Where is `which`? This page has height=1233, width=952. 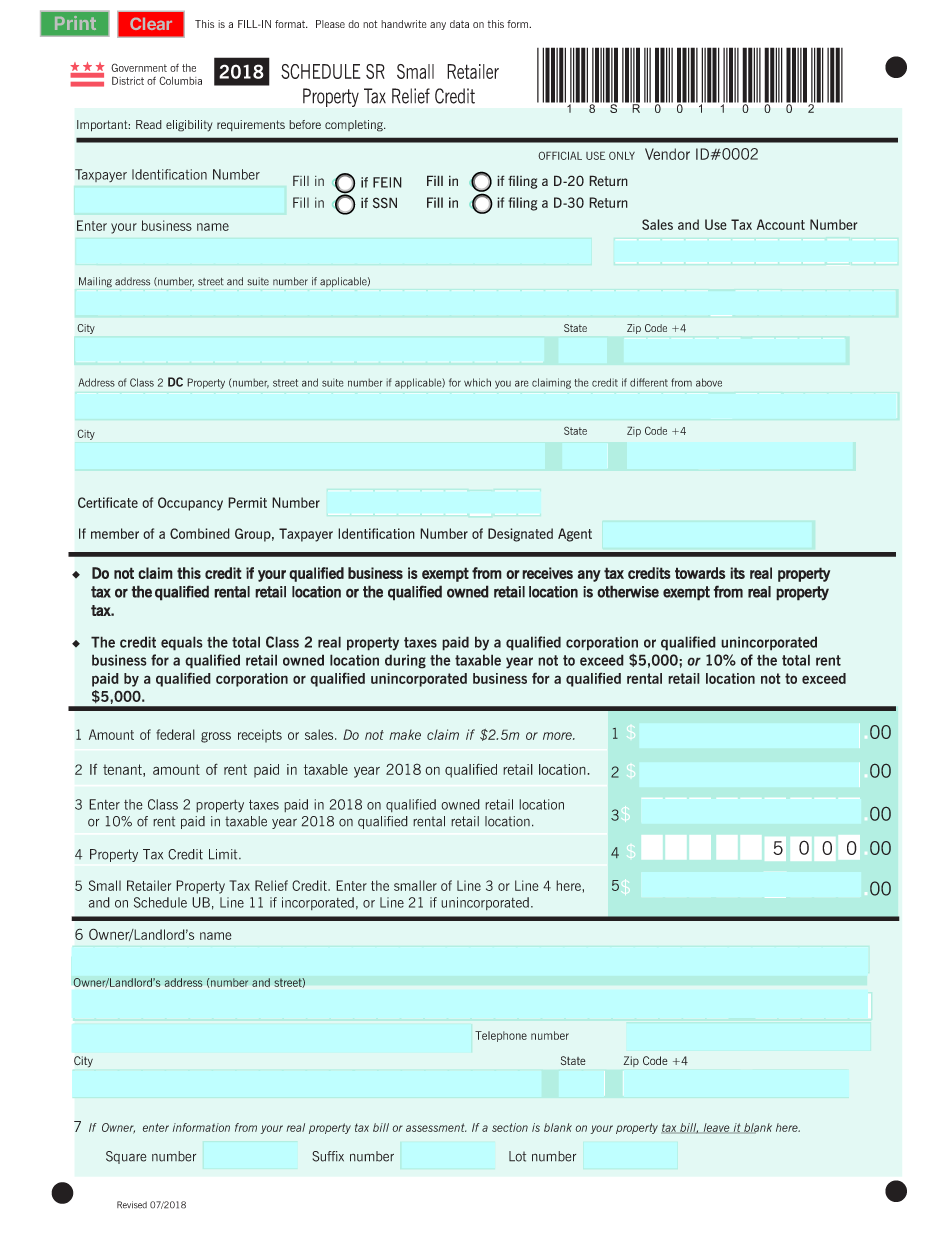 which is located at coordinates (477, 382).
